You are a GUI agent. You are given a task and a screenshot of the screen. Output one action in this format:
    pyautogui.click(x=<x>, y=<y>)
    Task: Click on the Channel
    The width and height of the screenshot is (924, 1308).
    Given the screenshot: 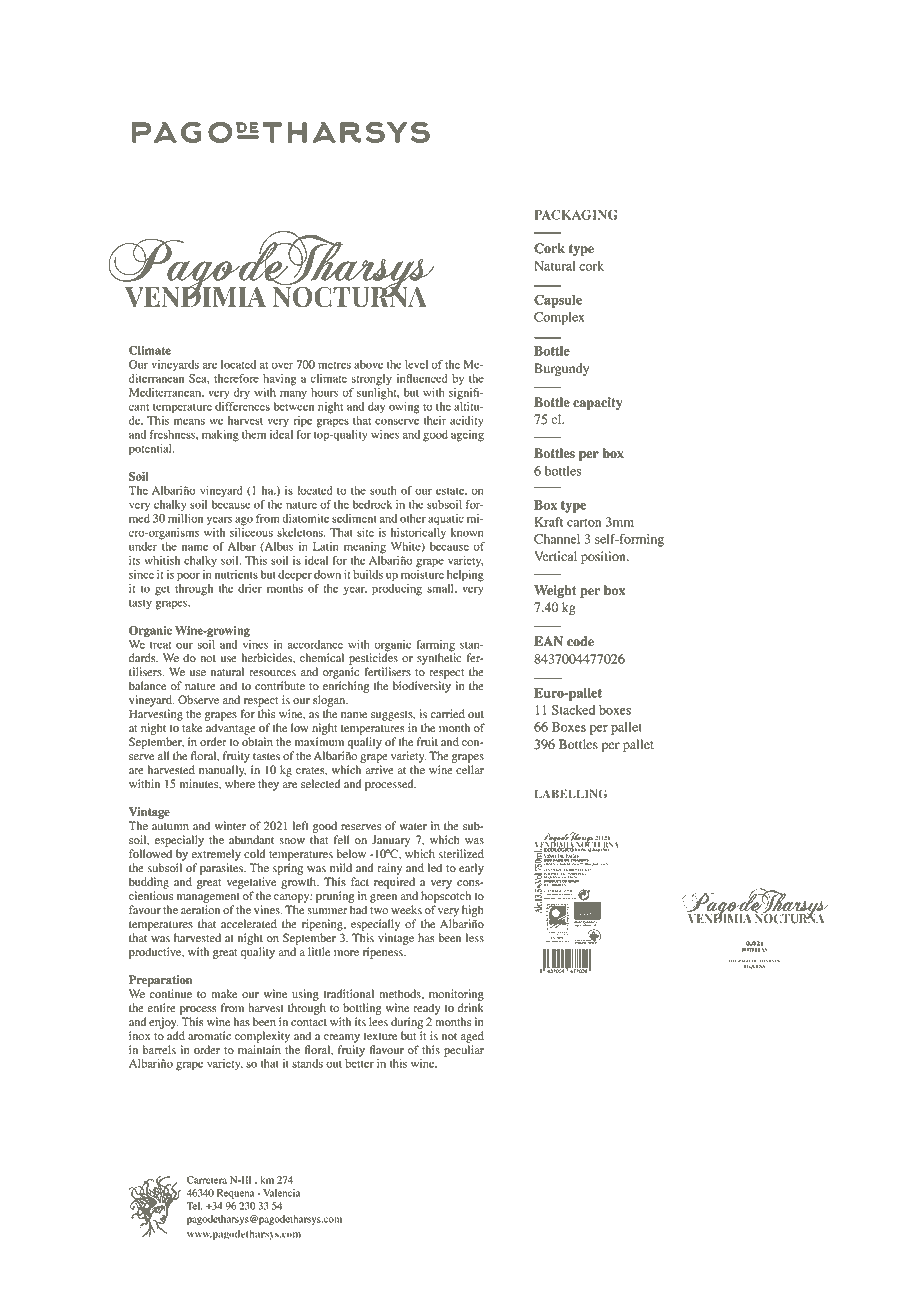 What is the action you would take?
    pyautogui.click(x=557, y=539)
